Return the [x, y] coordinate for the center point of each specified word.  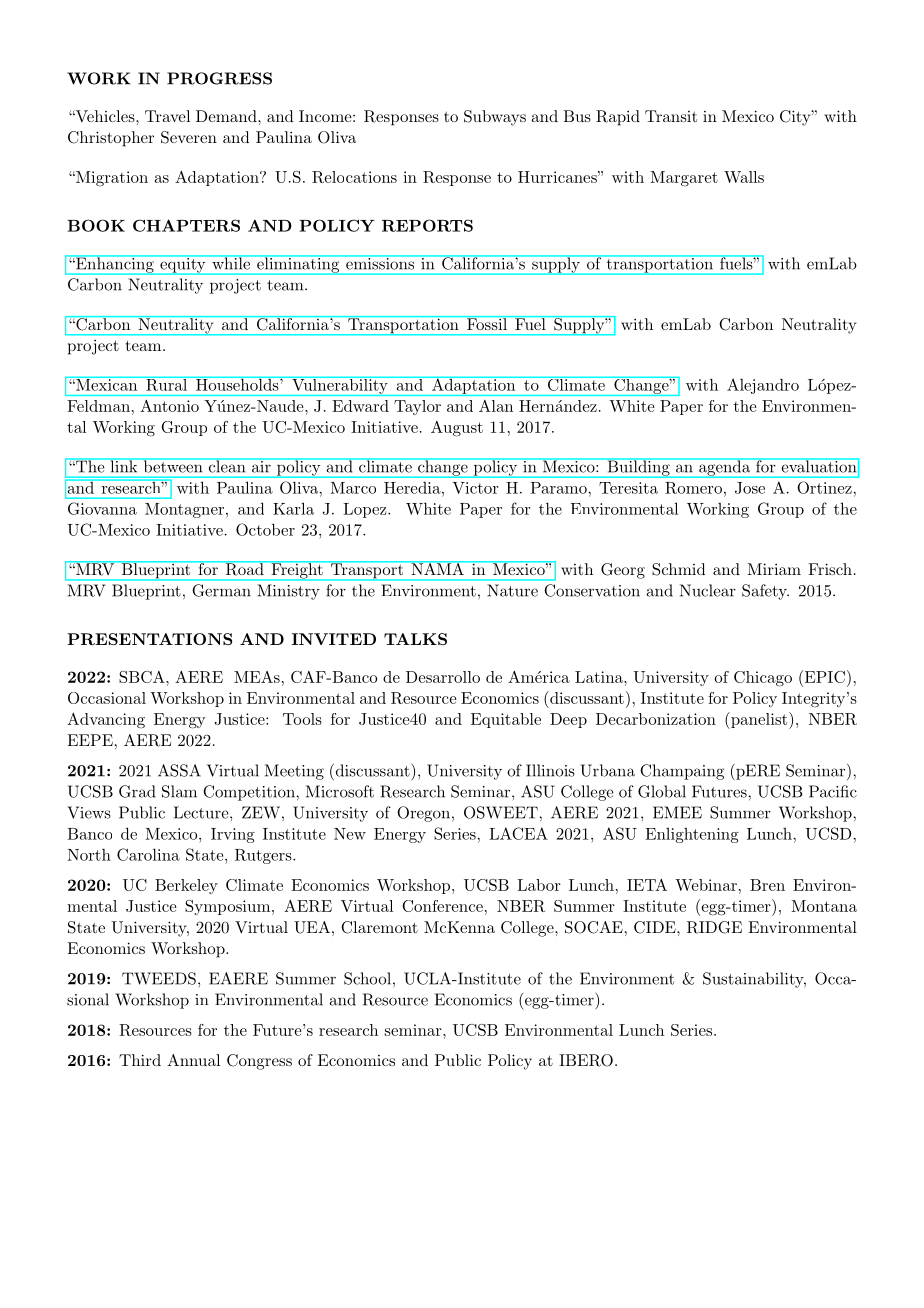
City [796, 118]
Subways [495, 118]
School [367, 978]
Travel [167, 116]
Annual [193, 1060]
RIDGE [714, 927]
